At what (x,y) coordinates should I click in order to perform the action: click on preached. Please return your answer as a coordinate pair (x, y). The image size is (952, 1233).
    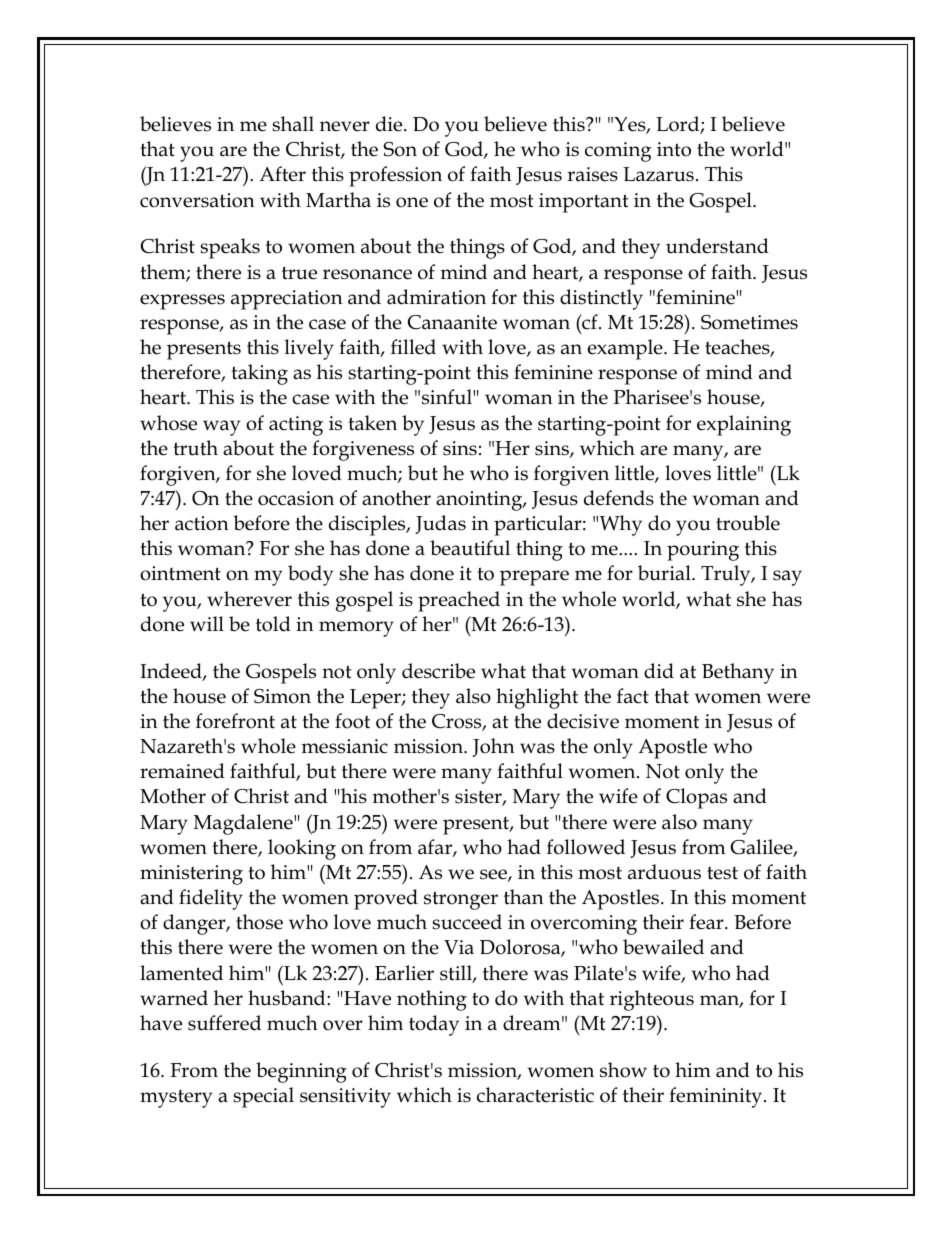
    Looking at the image, I should click on (459, 601).
